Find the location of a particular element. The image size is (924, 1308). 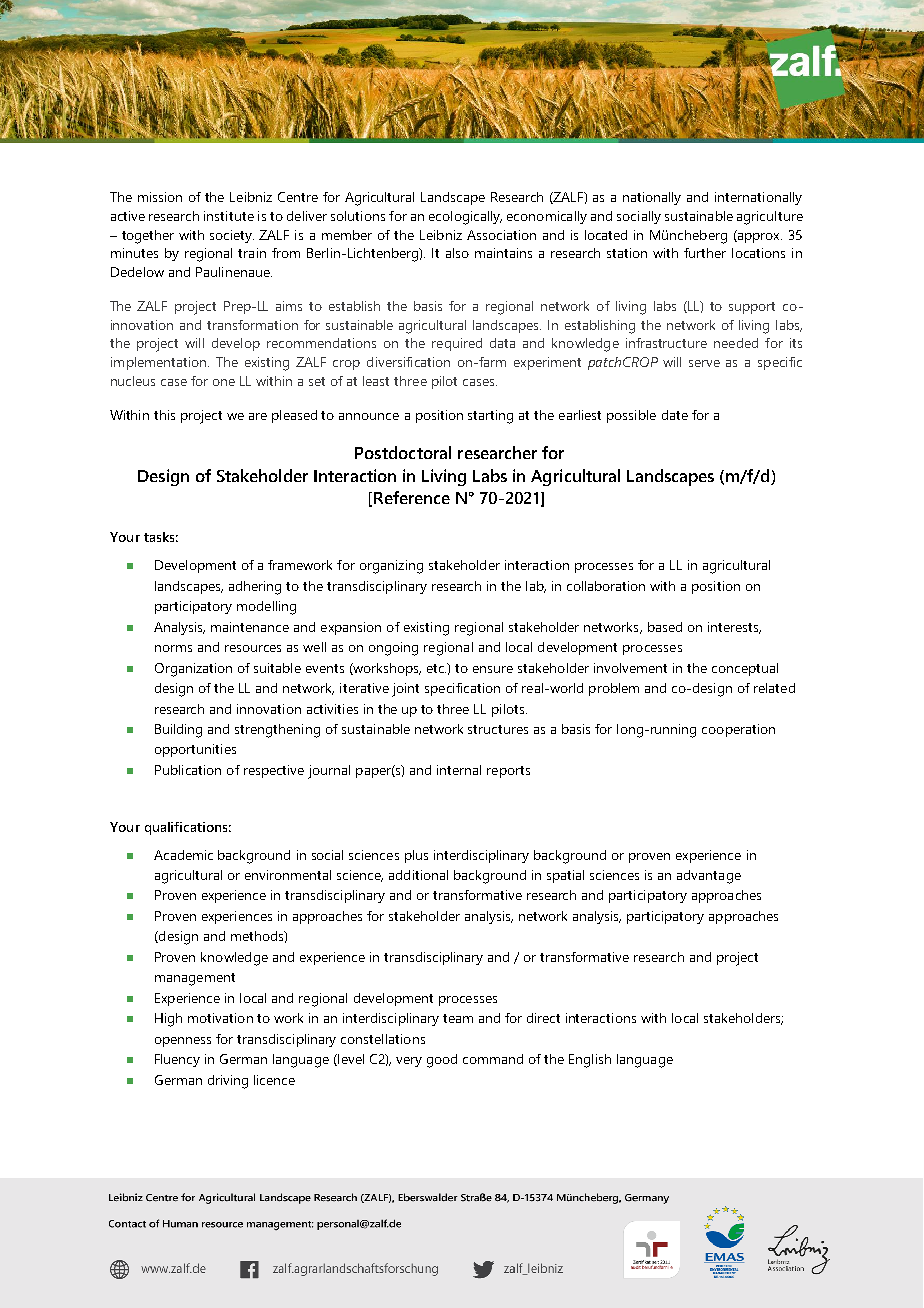

interests is located at coordinates (734, 628).
